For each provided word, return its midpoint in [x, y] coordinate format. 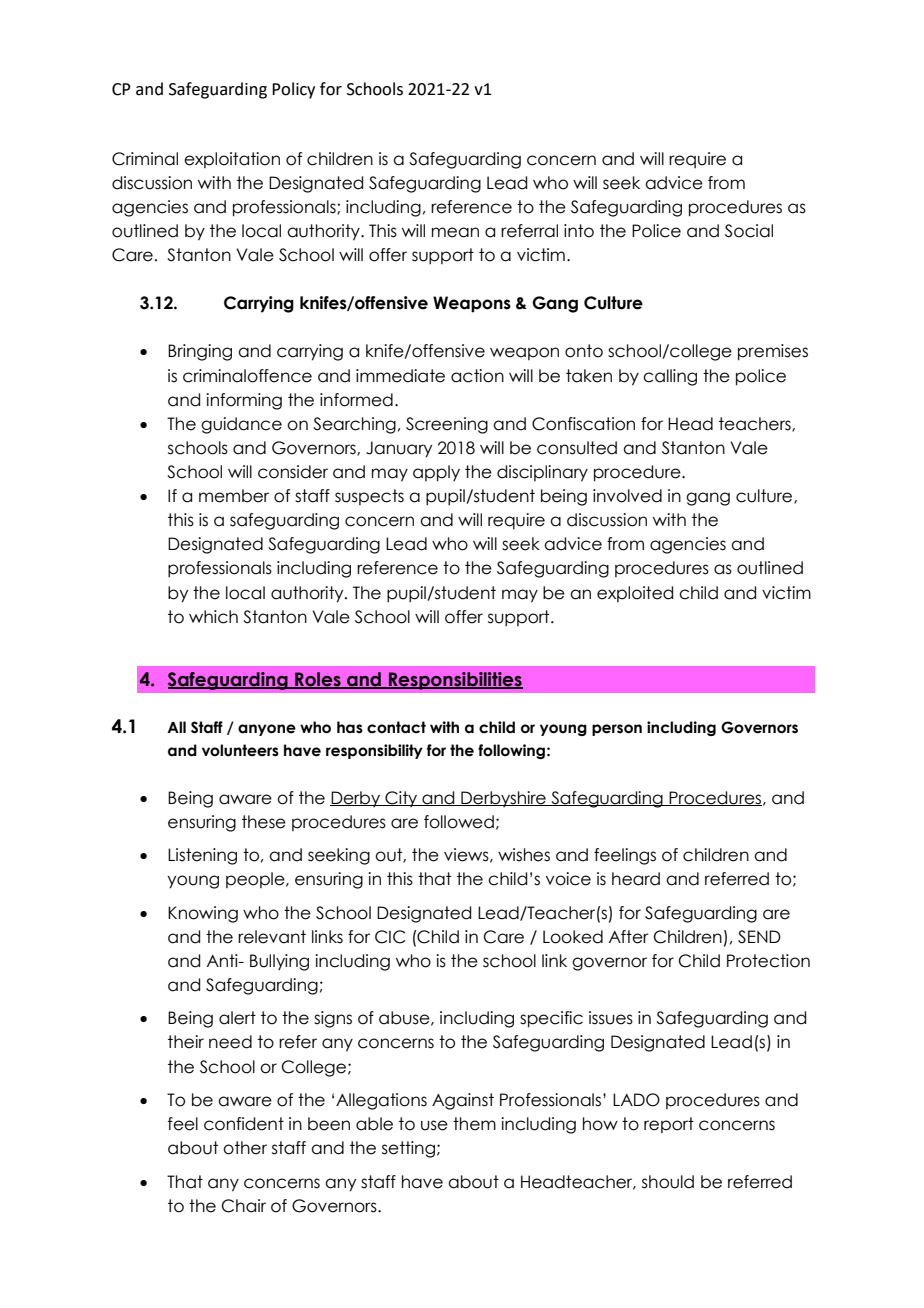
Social [749, 231]
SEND [759, 937]
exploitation [232, 160]
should [668, 1182]
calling [670, 377]
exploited [635, 594]
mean [455, 232]
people [256, 880]
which [213, 617]
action [477, 376]
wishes [524, 855]
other [245, 1148]
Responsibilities [455, 681]
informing [244, 401]
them [474, 1124]
